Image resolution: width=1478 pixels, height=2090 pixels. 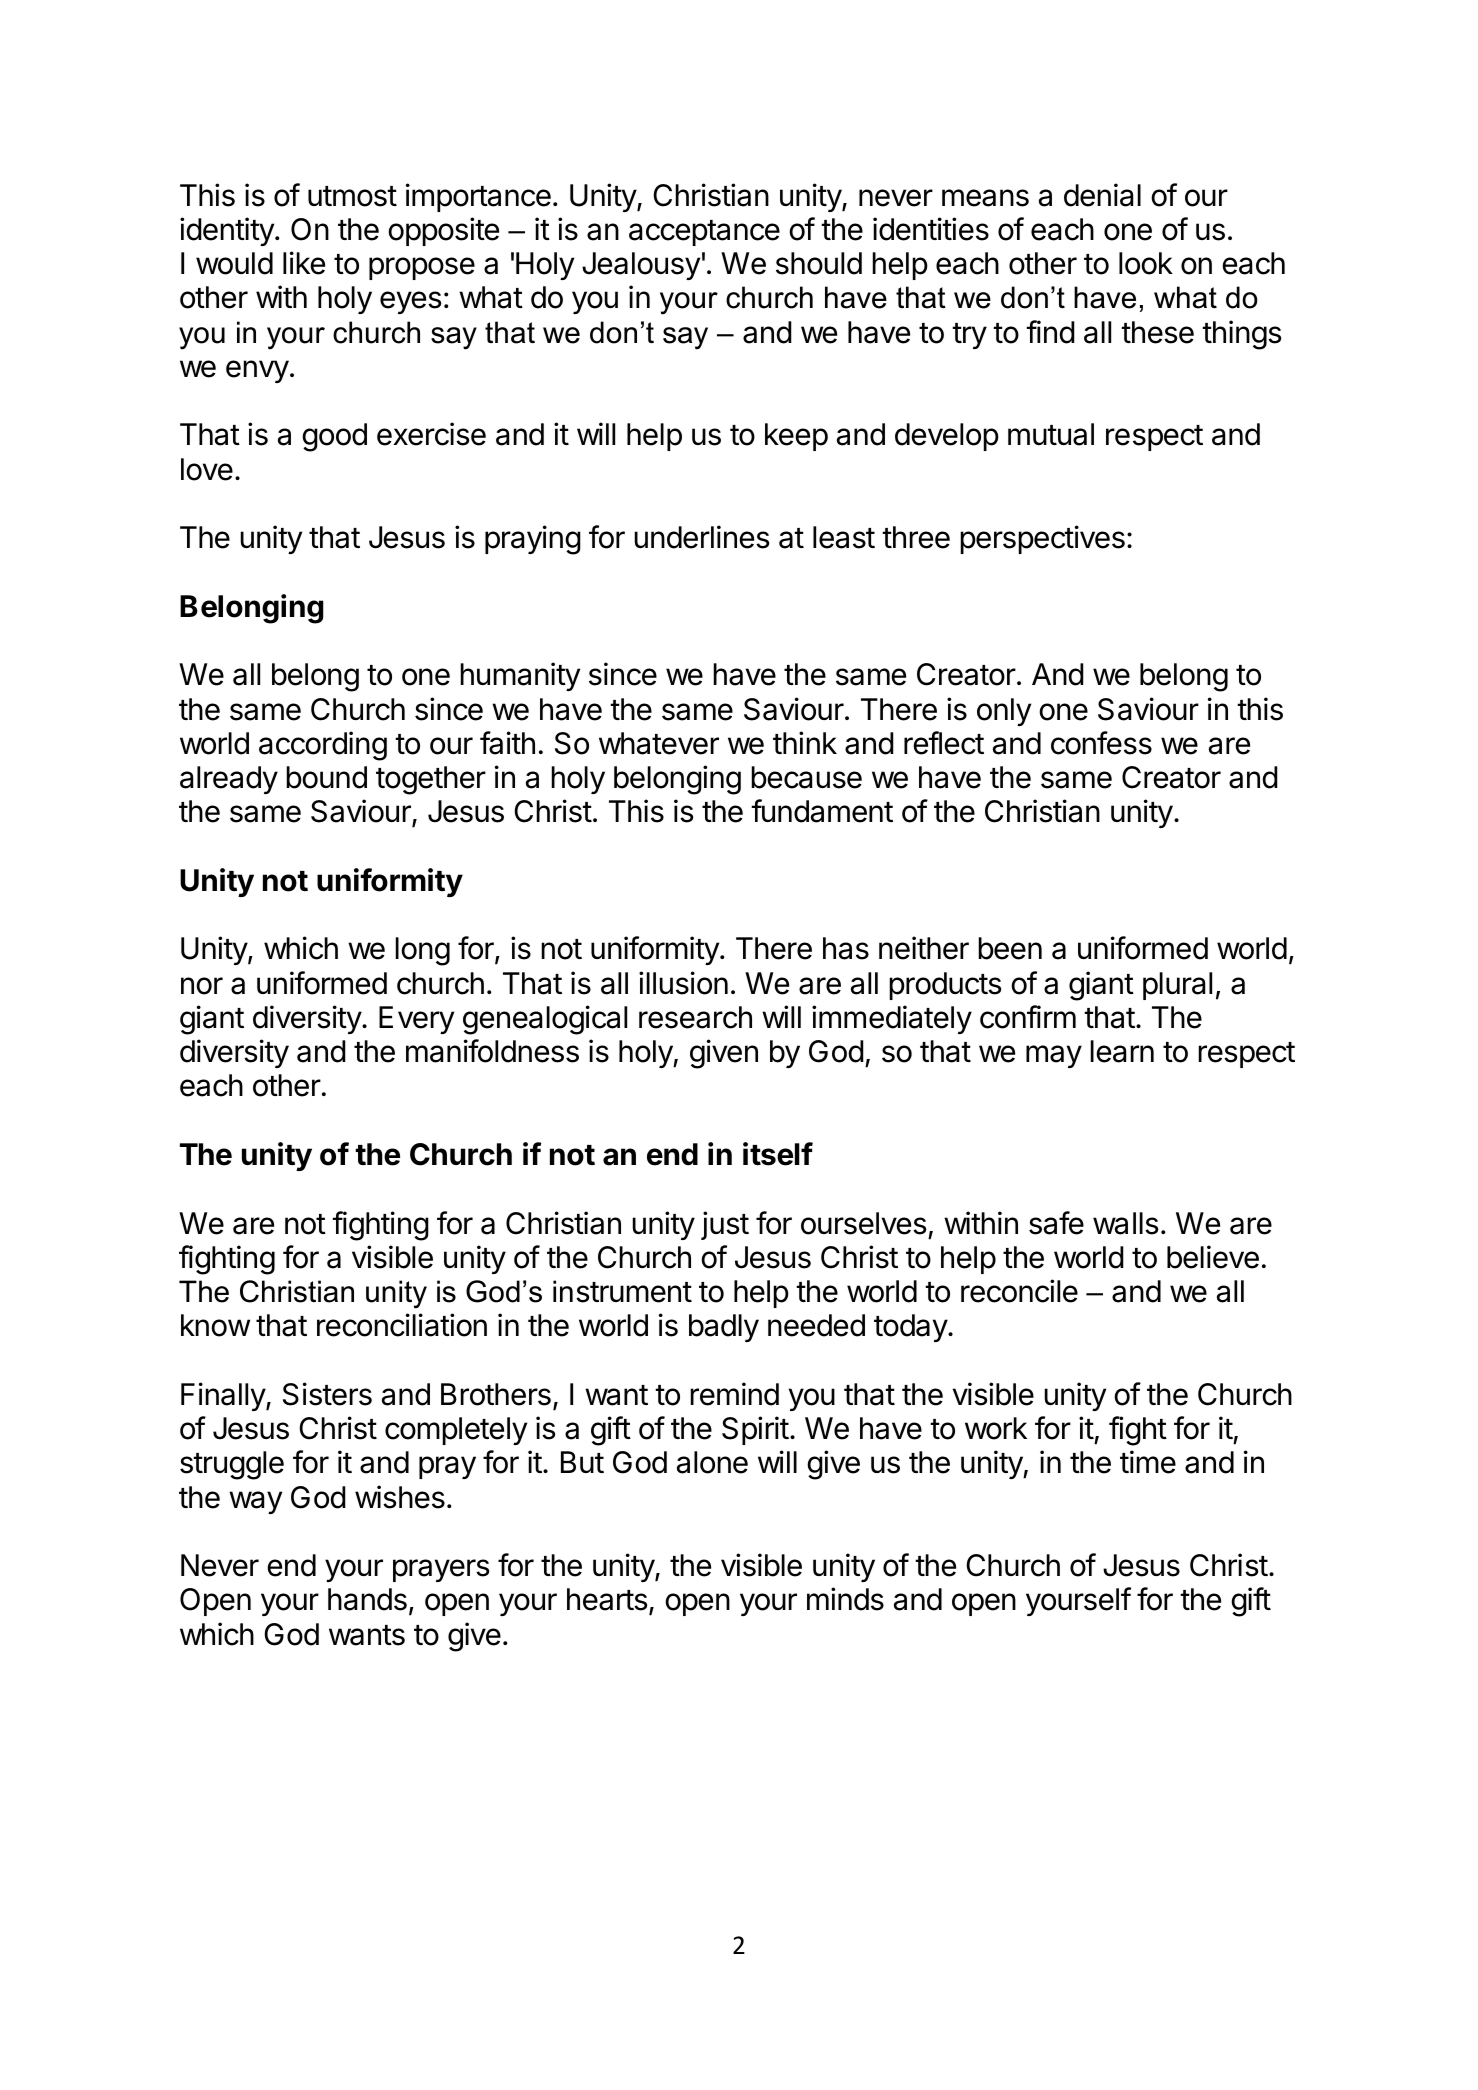 I want to click on love, so click(x=207, y=469).
